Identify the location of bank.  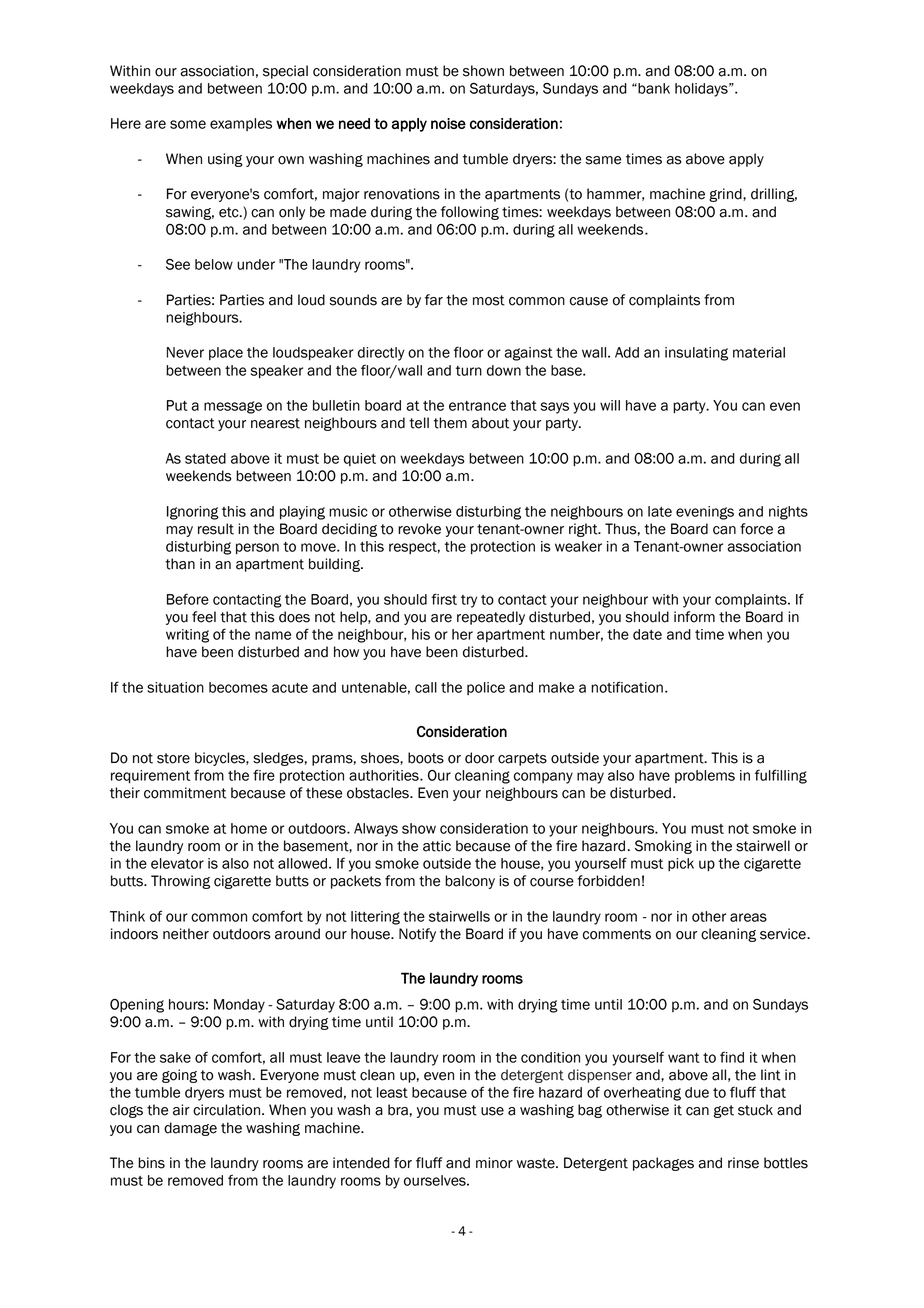
(653, 88).
